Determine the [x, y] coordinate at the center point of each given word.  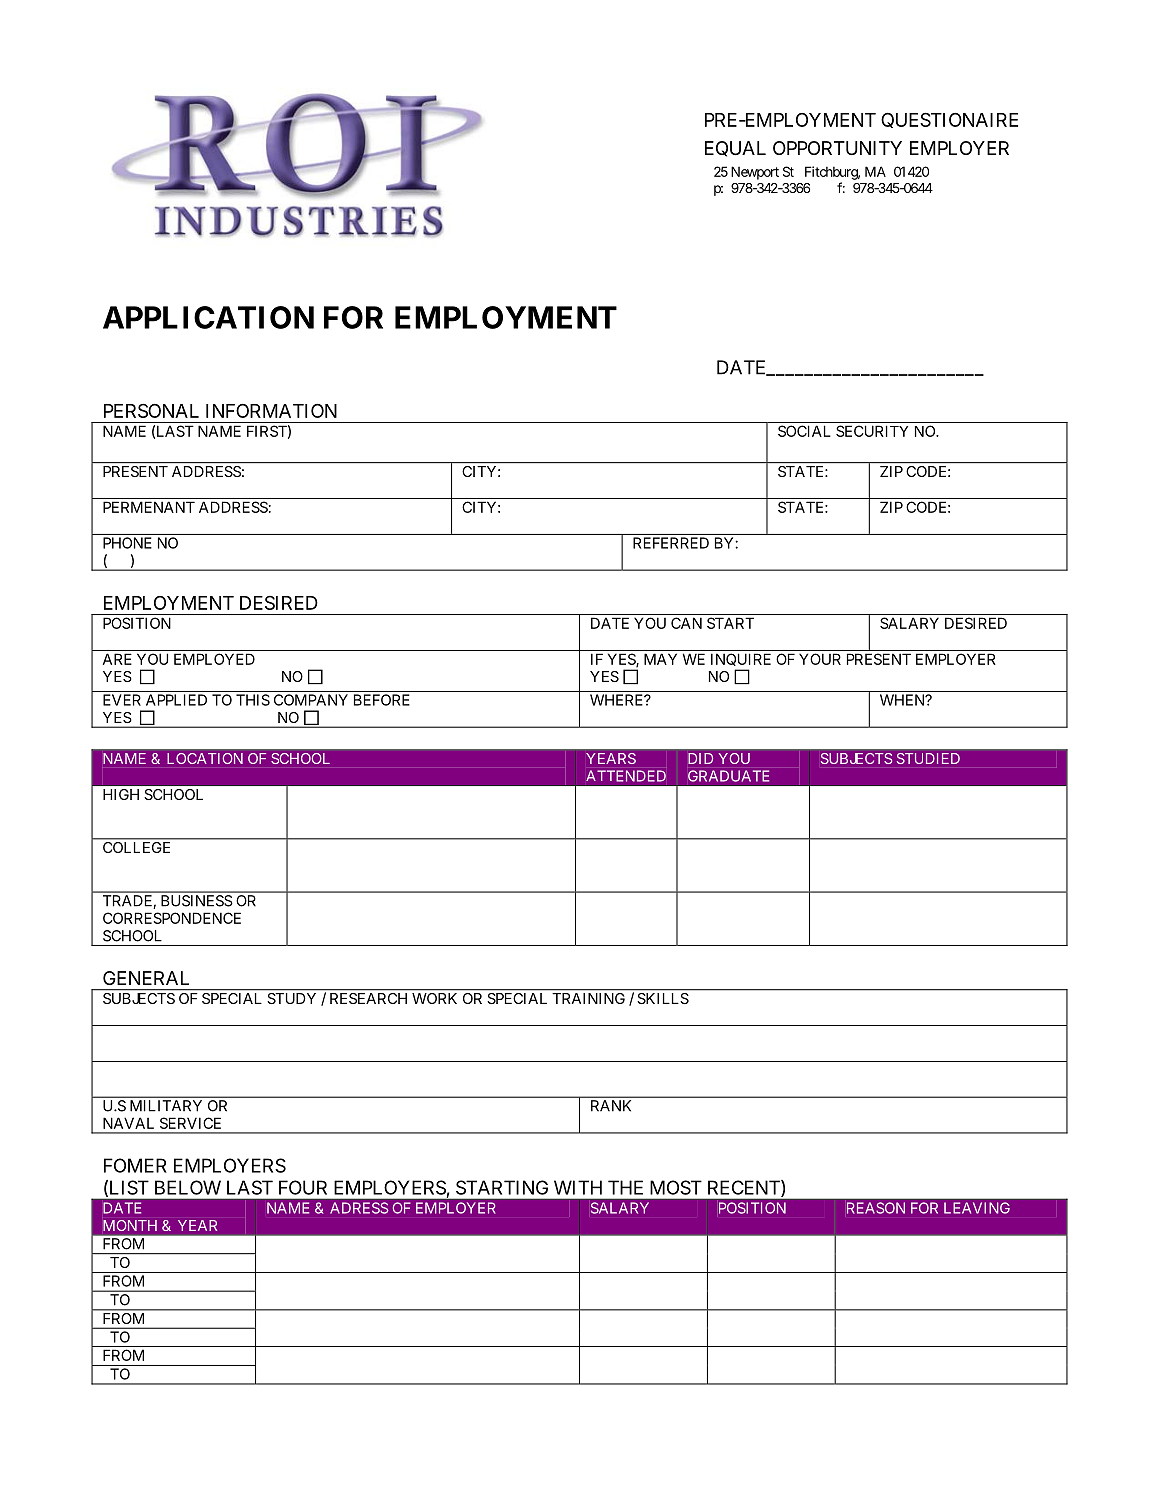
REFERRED [671, 543]
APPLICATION [208, 317]
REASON [876, 1208]
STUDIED [928, 758]
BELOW [188, 1187]
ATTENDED [626, 776]
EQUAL [735, 149]
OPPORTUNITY [837, 148]
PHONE [127, 543]
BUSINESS [197, 901]
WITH [578, 1187]
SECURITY [872, 431]
